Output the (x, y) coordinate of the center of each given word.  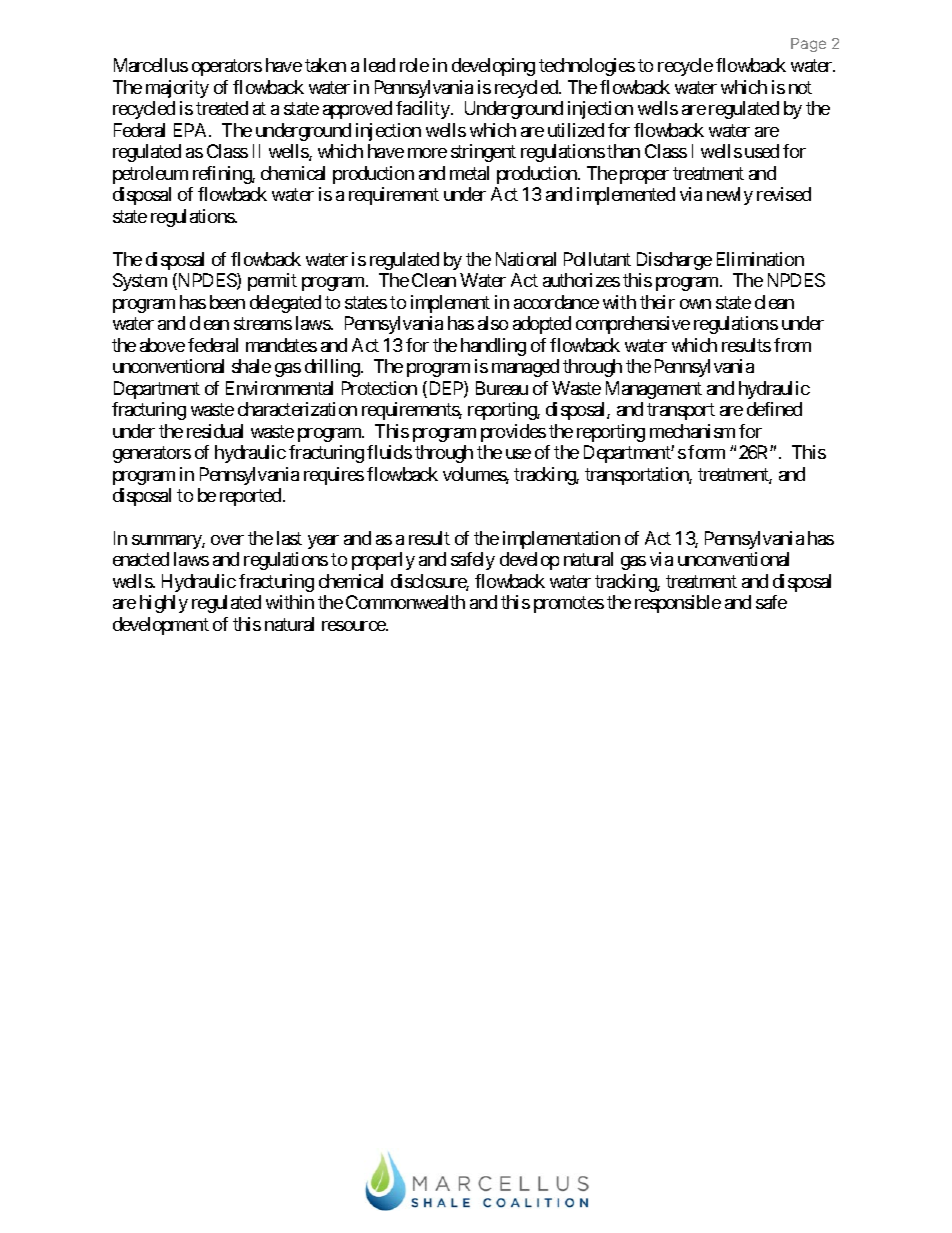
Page (808, 45)
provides (513, 433)
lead (379, 65)
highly (164, 604)
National (526, 259)
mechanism (692, 431)
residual (215, 431)
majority (177, 89)
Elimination (760, 259)
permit (272, 282)
